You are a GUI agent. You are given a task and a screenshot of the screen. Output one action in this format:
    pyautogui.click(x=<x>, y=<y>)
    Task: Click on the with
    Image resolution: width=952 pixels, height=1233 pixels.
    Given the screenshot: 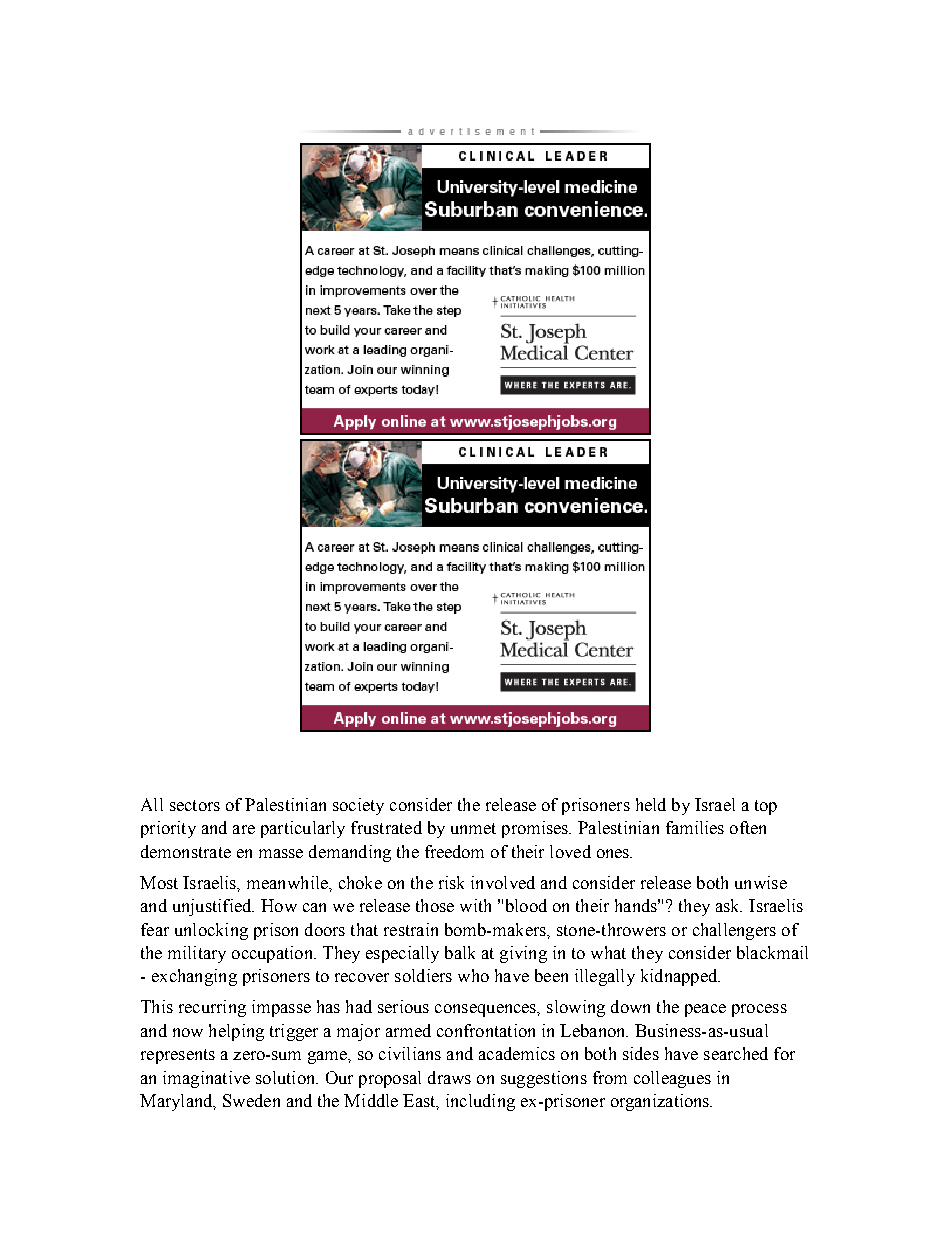 What is the action you would take?
    pyautogui.click(x=475, y=905)
